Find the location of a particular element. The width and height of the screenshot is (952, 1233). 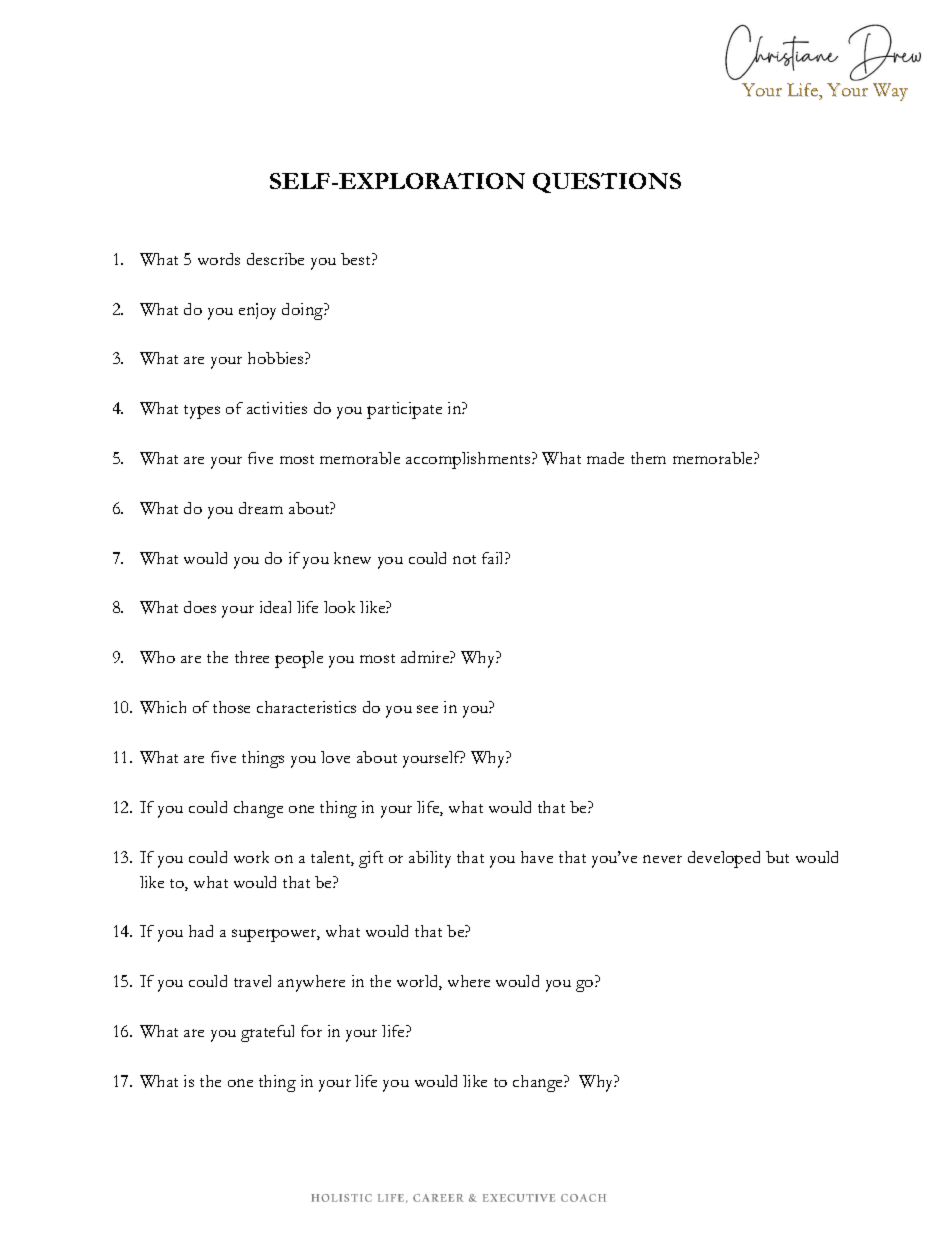

ideal is located at coordinates (275, 607).
